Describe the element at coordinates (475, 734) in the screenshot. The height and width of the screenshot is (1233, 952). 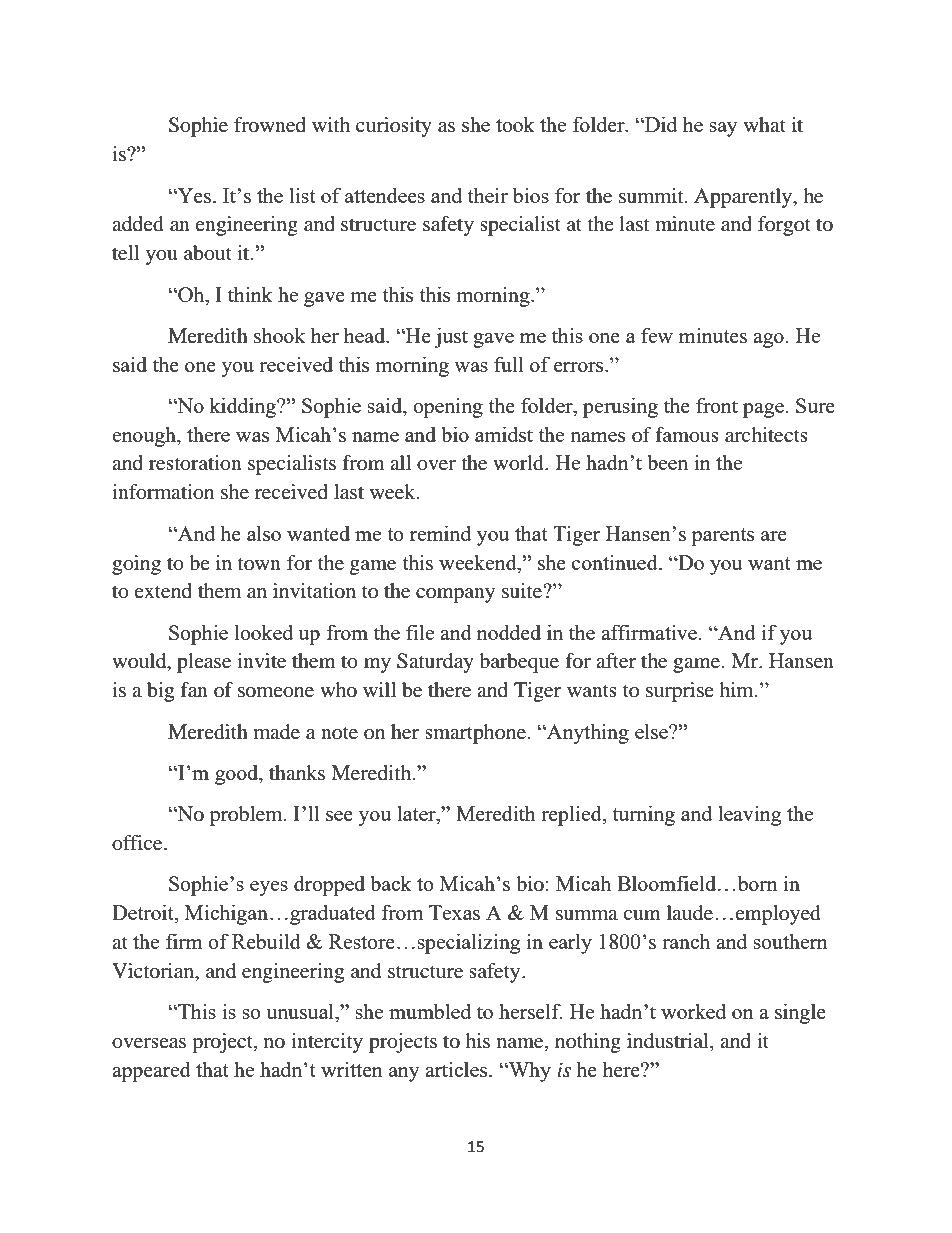
I see `smartphone` at that location.
